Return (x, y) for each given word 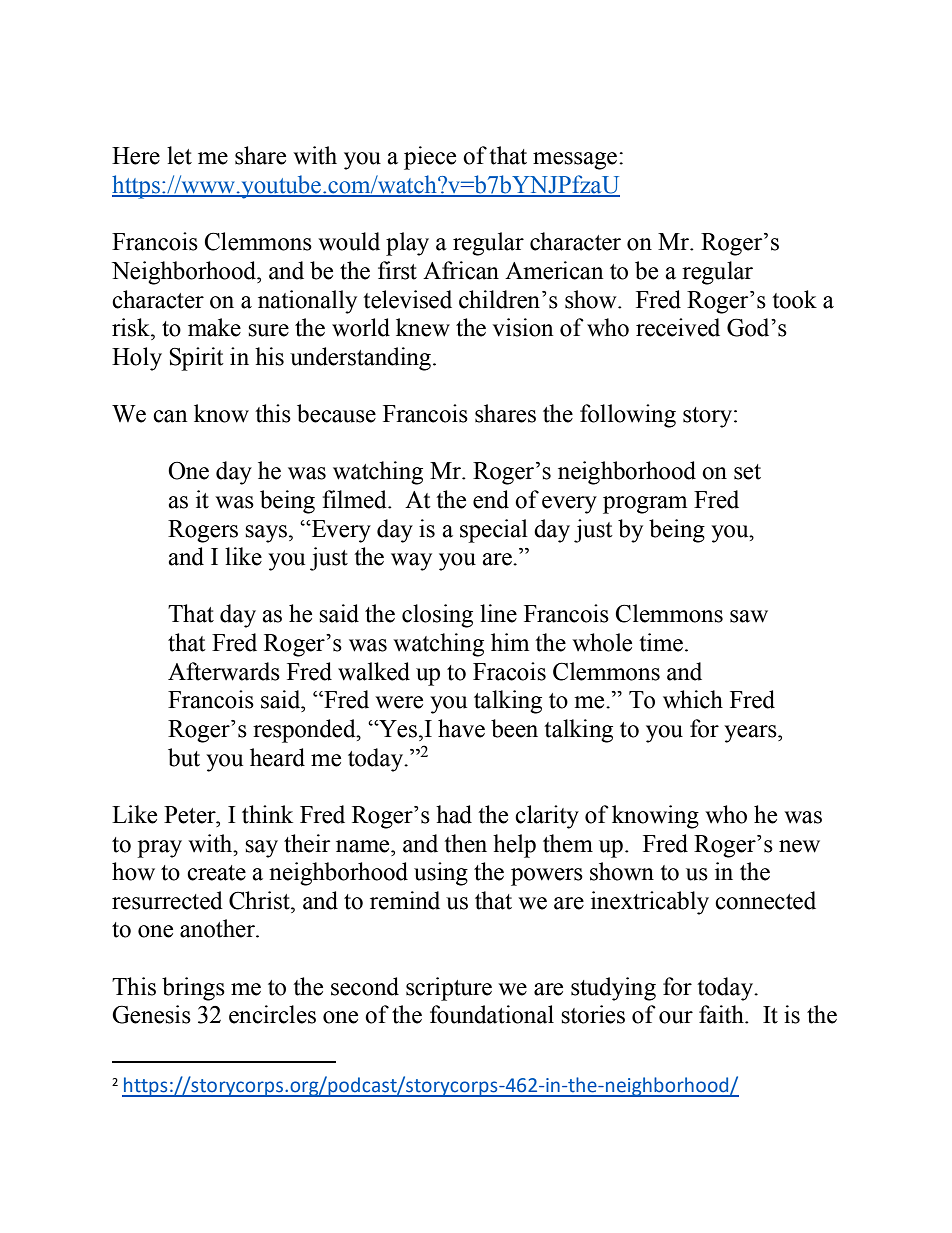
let (179, 155)
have (461, 728)
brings (193, 989)
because (336, 413)
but (184, 757)
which (693, 699)
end (491, 499)
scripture (449, 989)
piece (430, 158)
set (747, 472)
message (575, 161)
